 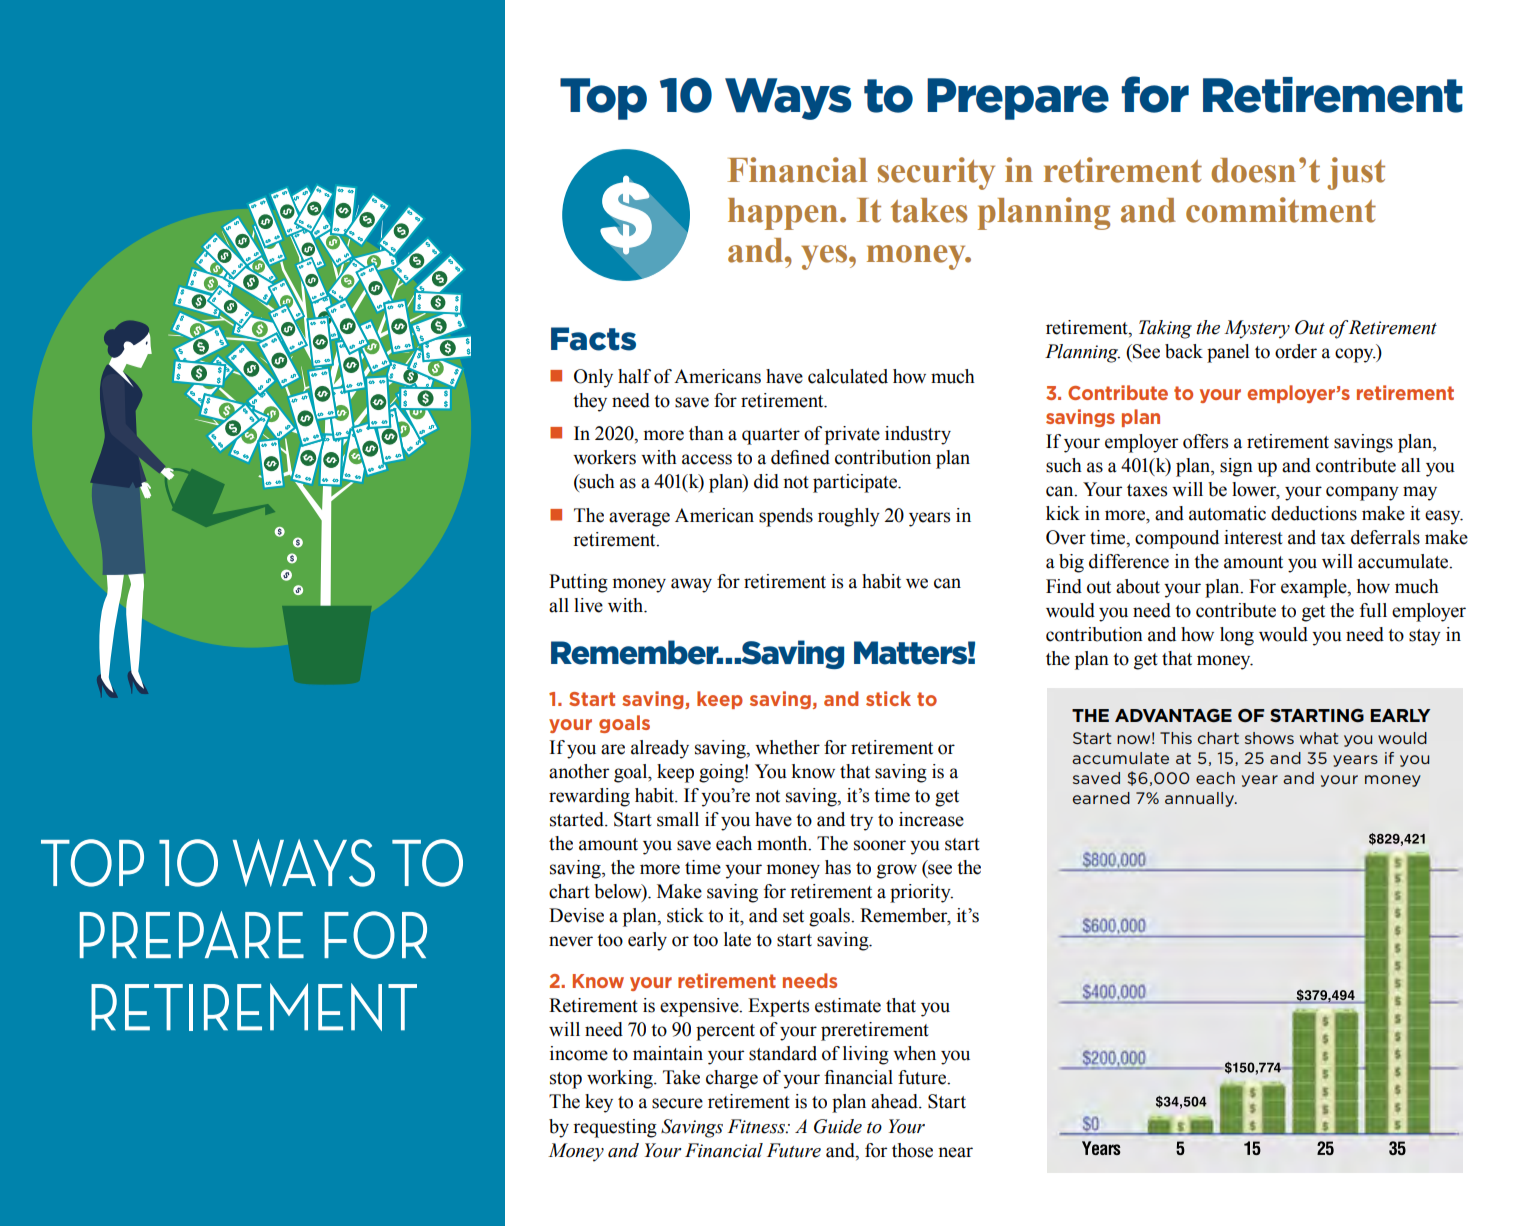 I want to click on deductions, so click(x=1314, y=513).
